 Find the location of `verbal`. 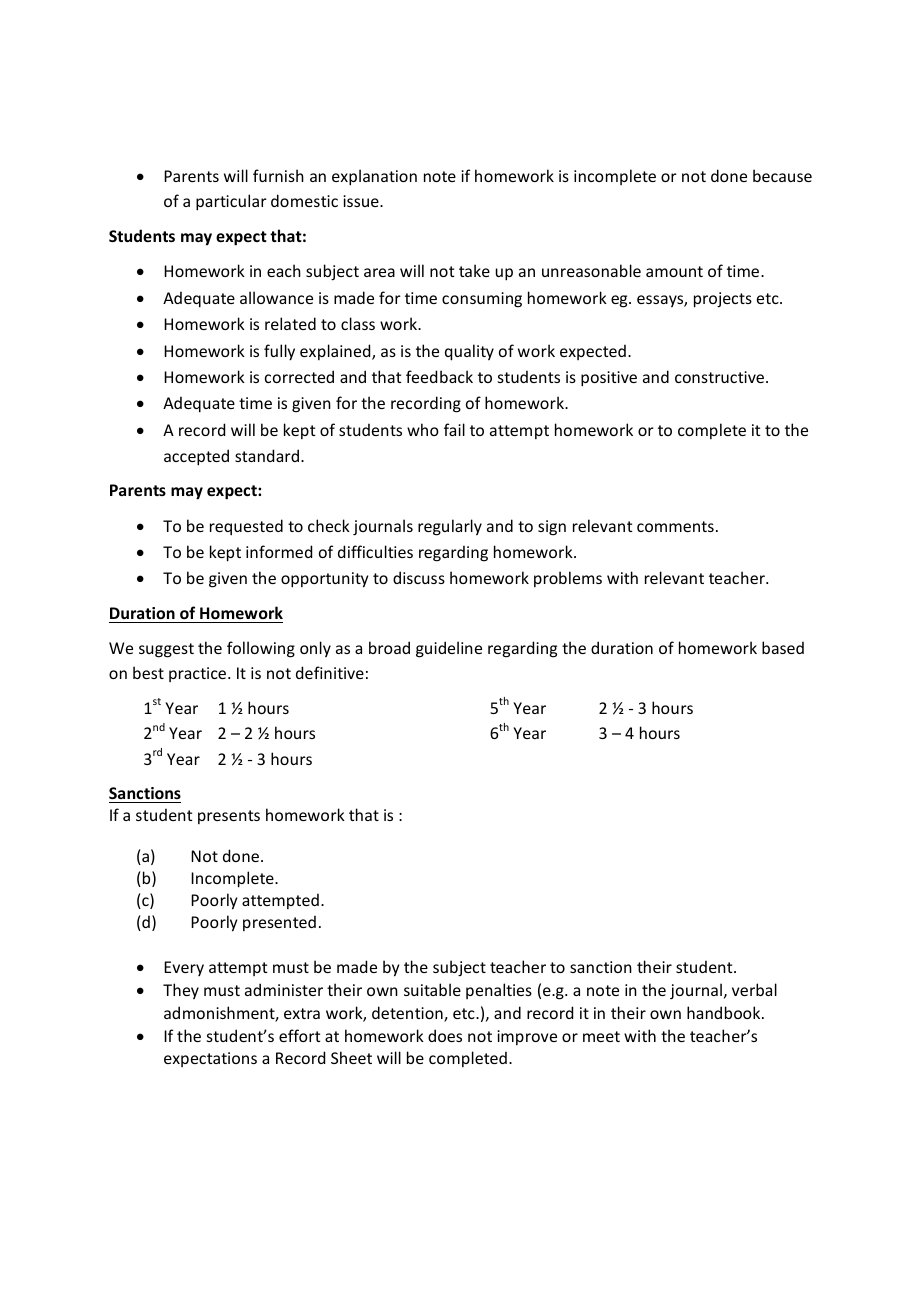

verbal is located at coordinates (754, 989).
